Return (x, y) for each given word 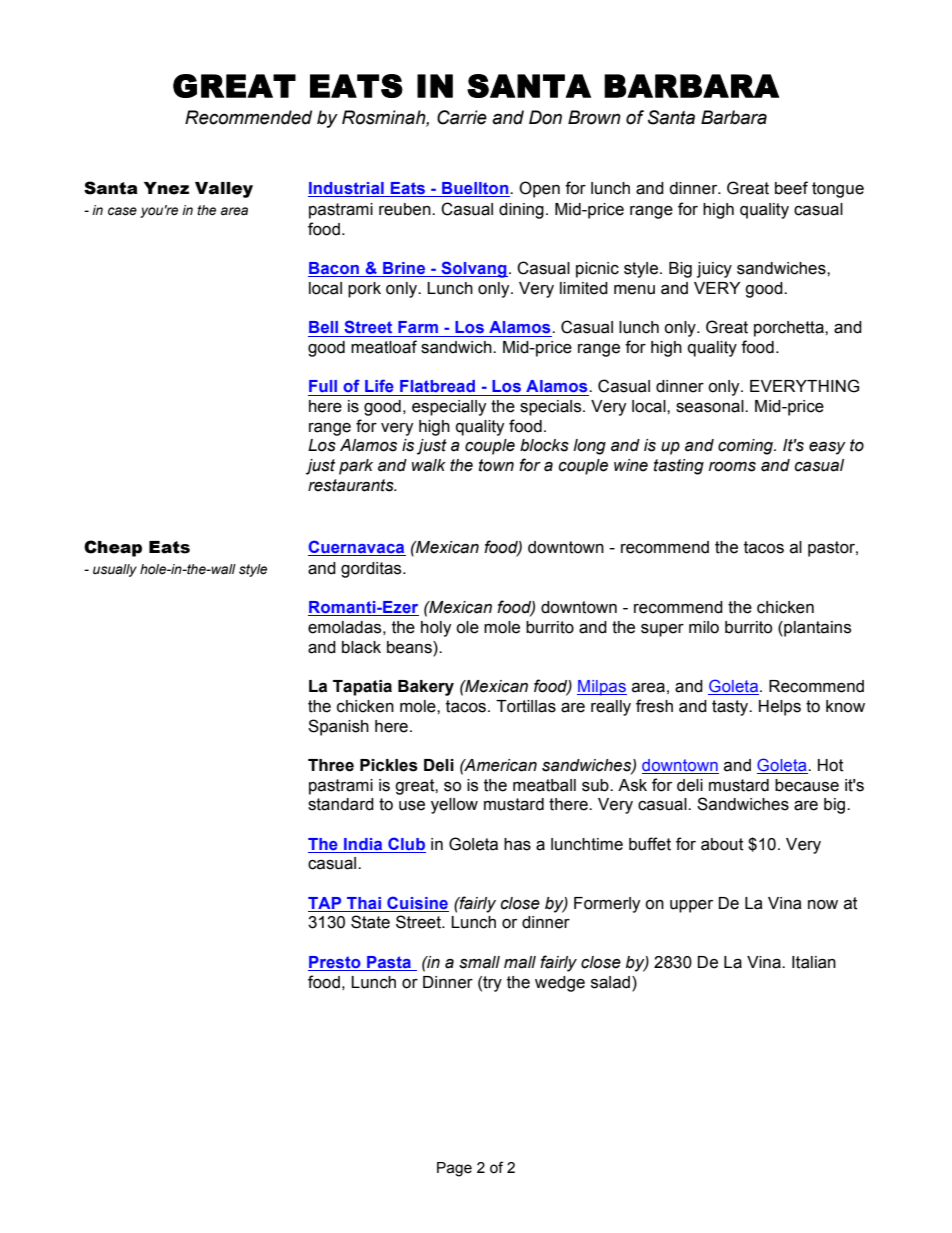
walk (429, 465)
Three (331, 765)
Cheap (113, 548)
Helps (780, 708)
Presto (335, 962)
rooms (732, 467)
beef (791, 188)
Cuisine (417, 902)
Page (454, 1169)
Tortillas (526, 706)
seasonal (711, 406)
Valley (224, 190)
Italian (814, 962)
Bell (323, 327)
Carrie (462, 117)
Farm (418, 327)
